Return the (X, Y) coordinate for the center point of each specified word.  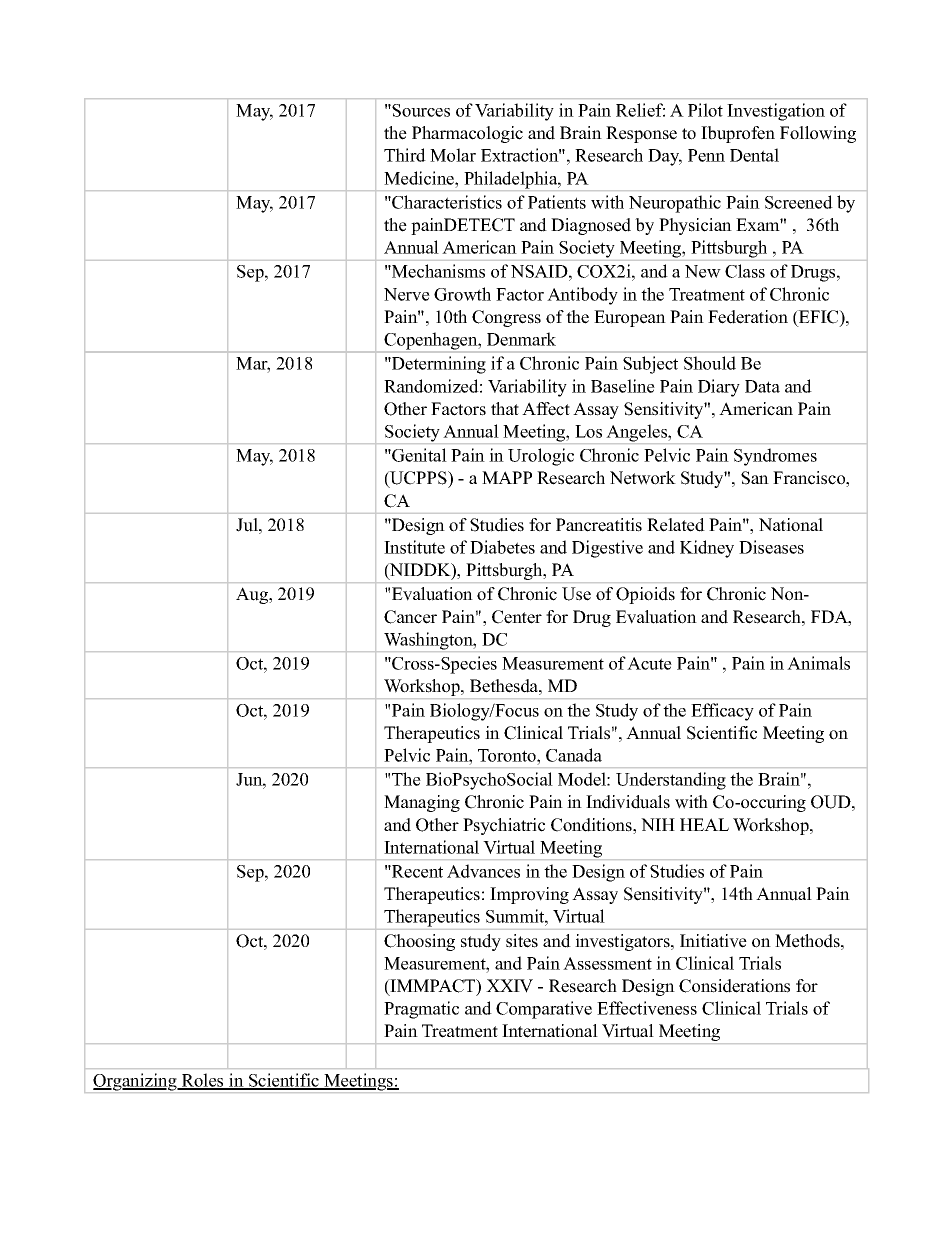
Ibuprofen (738, 134)
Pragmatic (421, 1010)
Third (405, 155)
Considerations (734, 986)
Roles (202, 1081)
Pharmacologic (467, 134)
